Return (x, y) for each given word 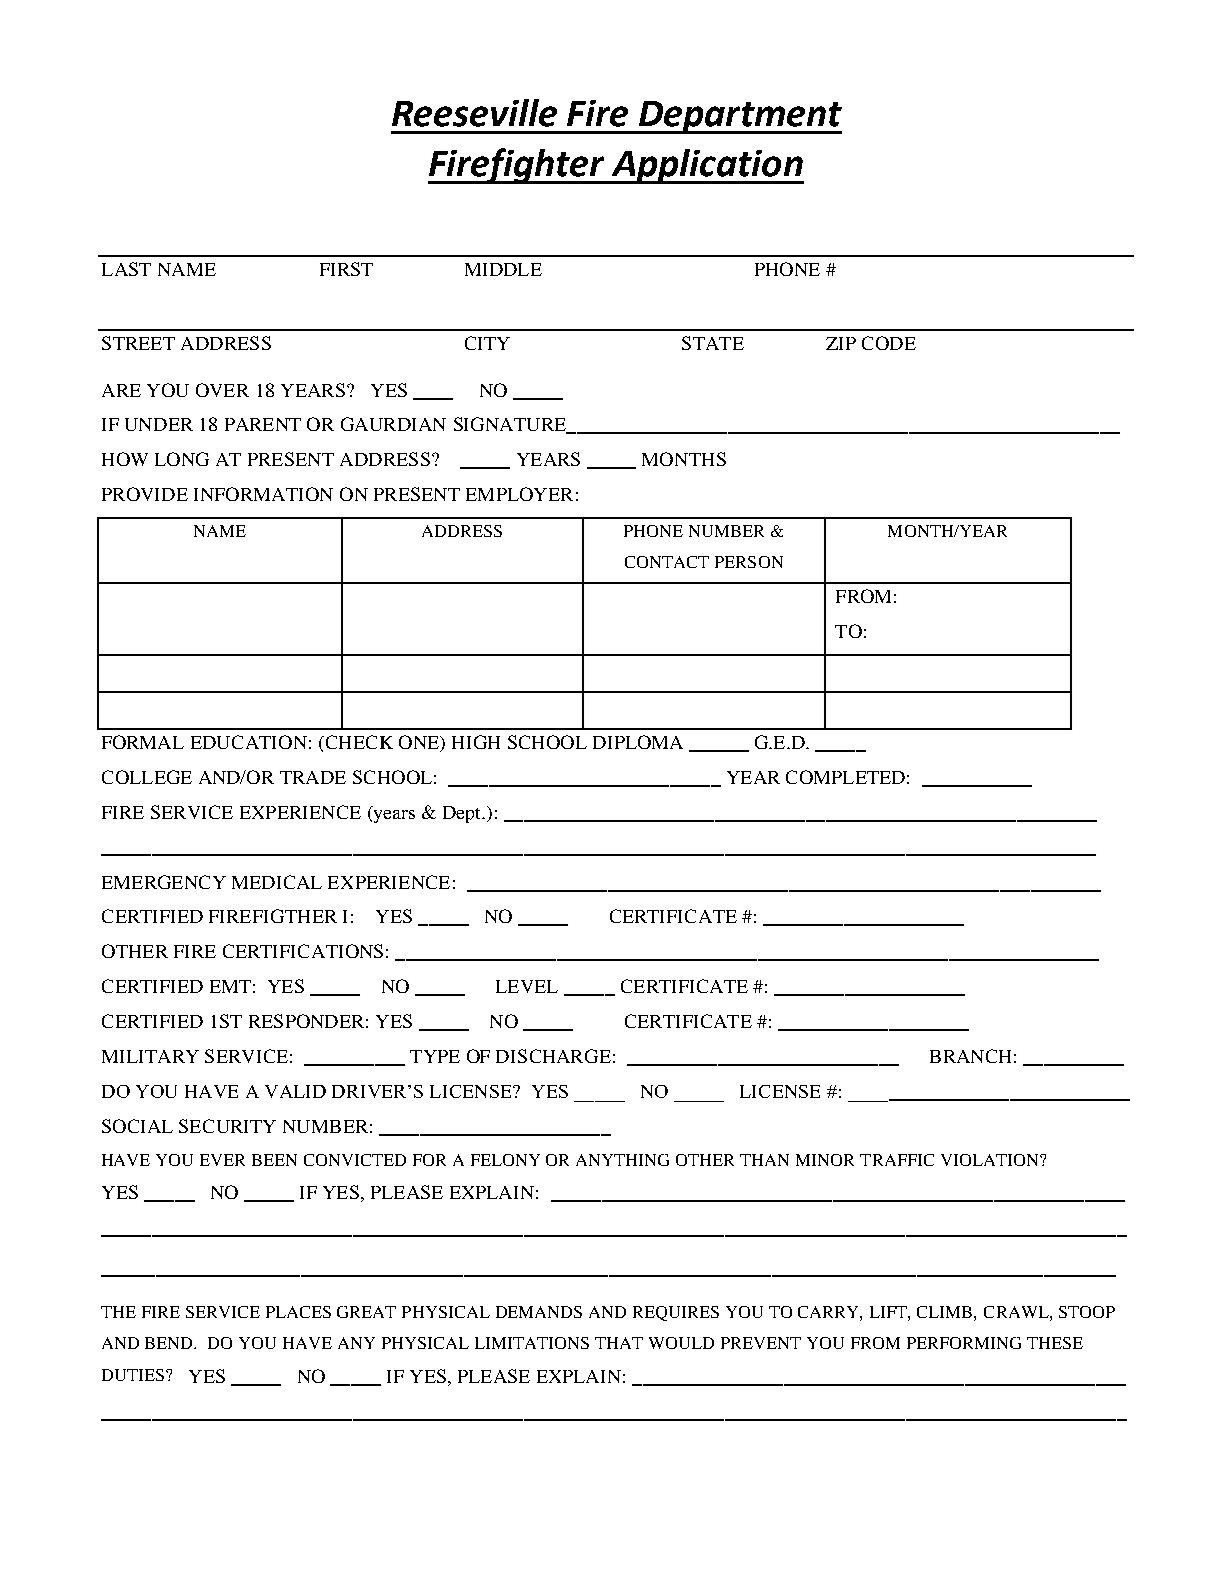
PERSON (749, 562)
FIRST (346, 269)
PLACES (298, 1312)
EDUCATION (249, 742)
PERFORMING (964, 1343)
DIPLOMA (638, 742)
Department (739, 117)
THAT (619, 1343)
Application (706, 166)
